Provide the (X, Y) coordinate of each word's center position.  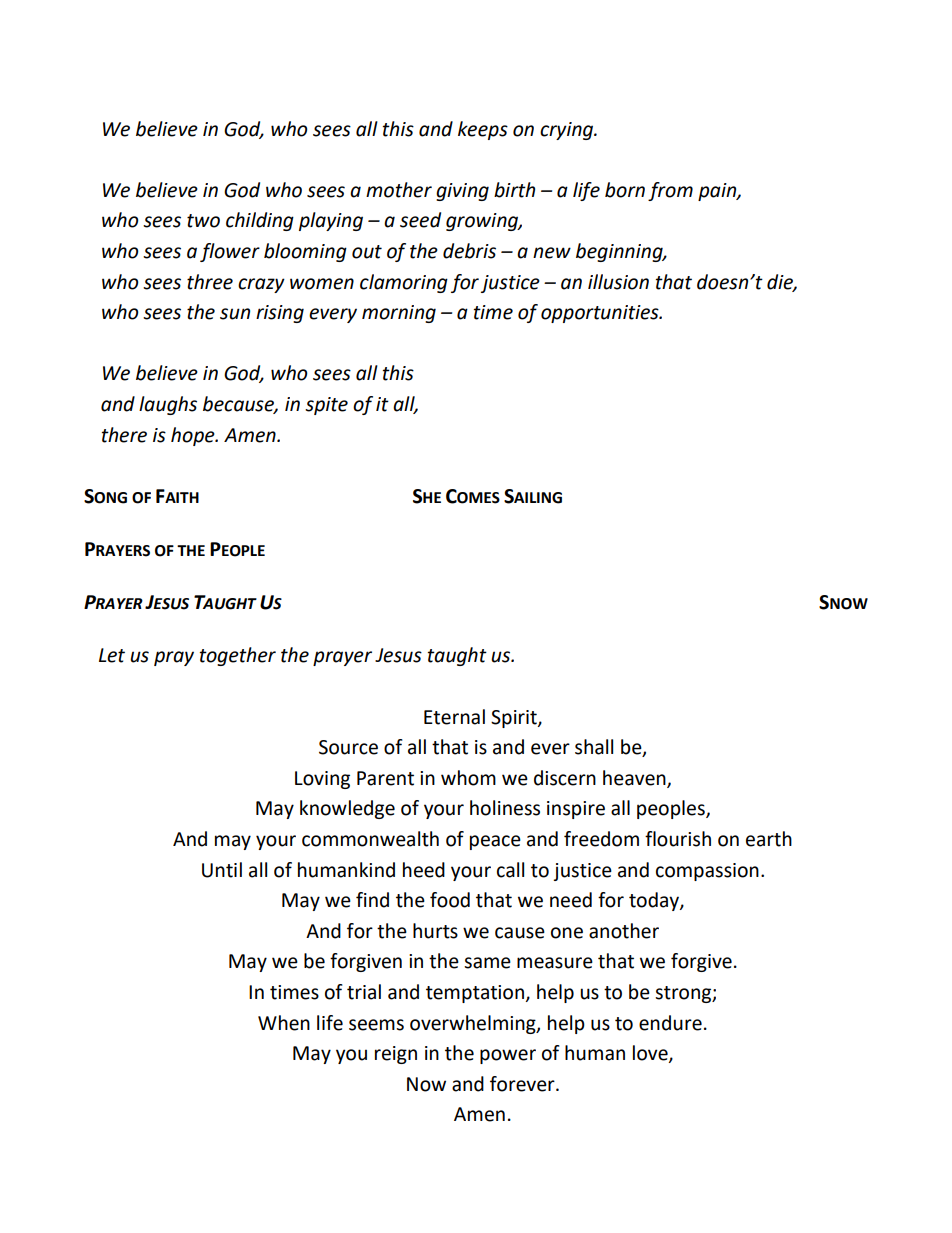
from (670, 191)
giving (462, 192)
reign (396, 1055)
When (284, 1023)
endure (670, 1023)
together (238, 656)
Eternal (454, 717)
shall (594, 747)
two (203, 221)
